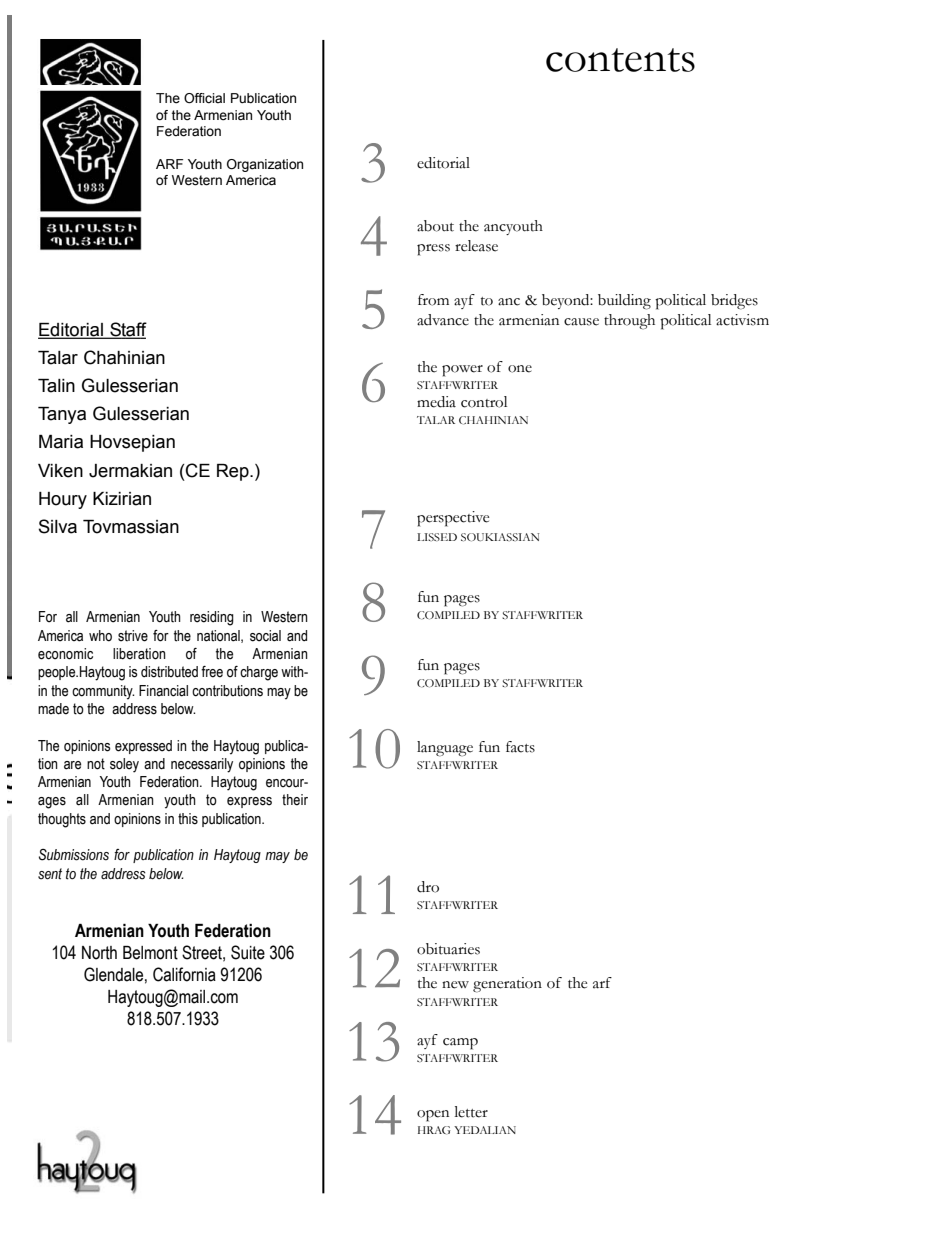 The width and height of the image is (952, 1233). Describe the element at coordinates (62, 415) in the image. I see `Tanya` at that location.
